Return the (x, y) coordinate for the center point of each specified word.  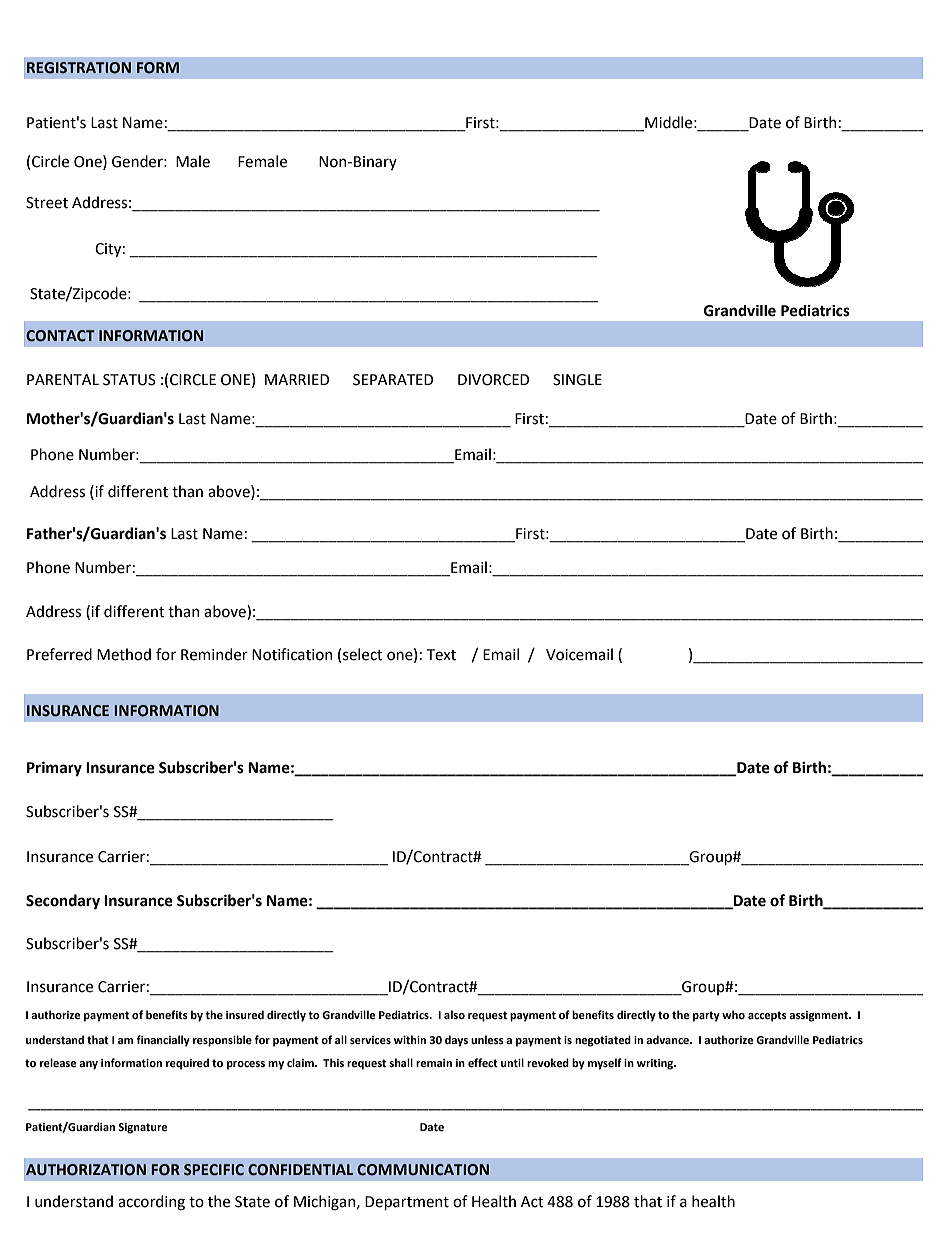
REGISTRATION (79, 68)
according (151, 1203)
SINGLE (577, 380)
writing (656, 1064)
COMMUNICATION (423, 1170)
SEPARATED (393, 380)
